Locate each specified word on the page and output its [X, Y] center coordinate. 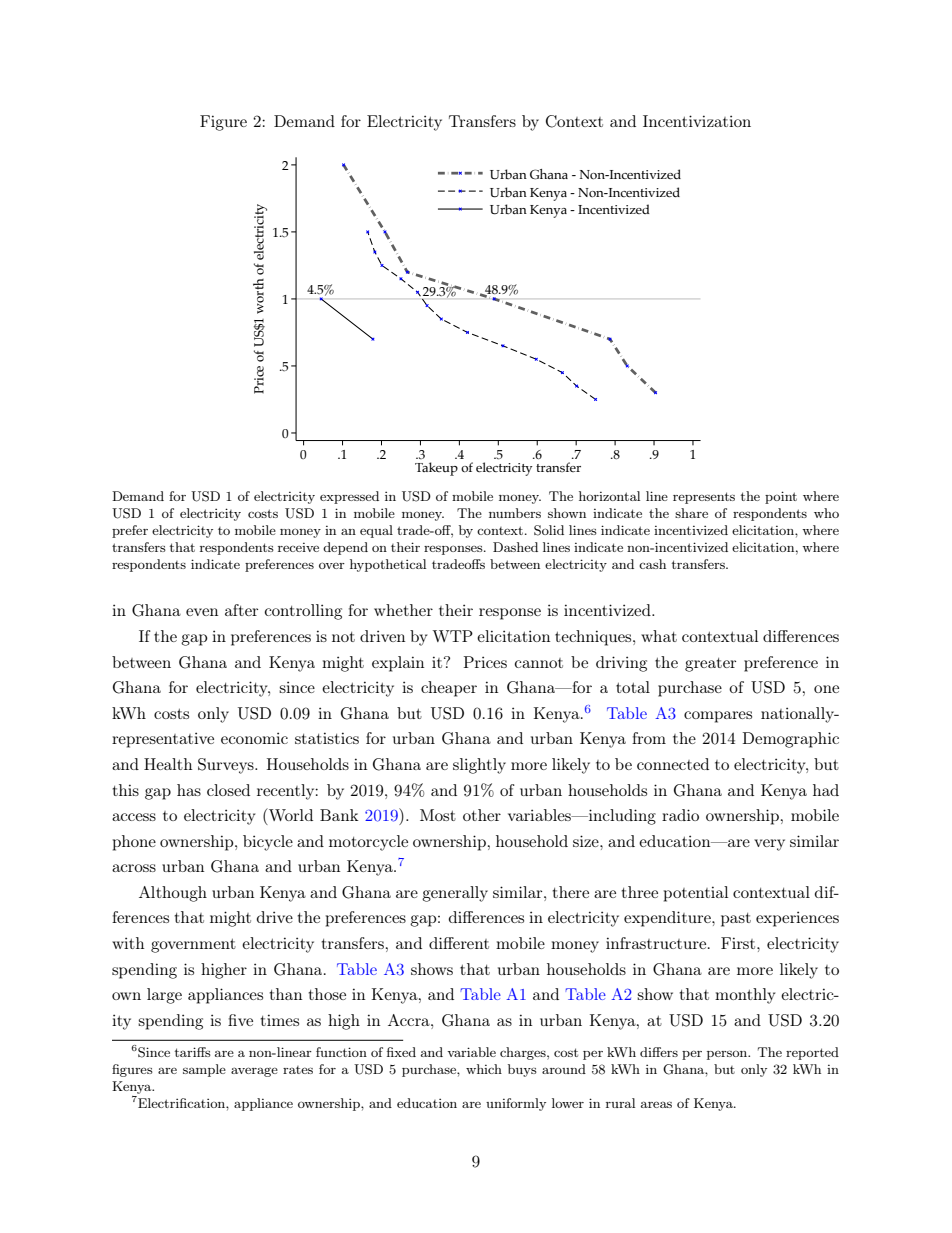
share [691, 513]
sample [204, 1070]
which [484, 1069]
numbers [515, 513]
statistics [327, 738]
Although [173, 894]
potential [696, 894]
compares [718, 717]
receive [298, 547]
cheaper [449, 689]
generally [455, 894]
